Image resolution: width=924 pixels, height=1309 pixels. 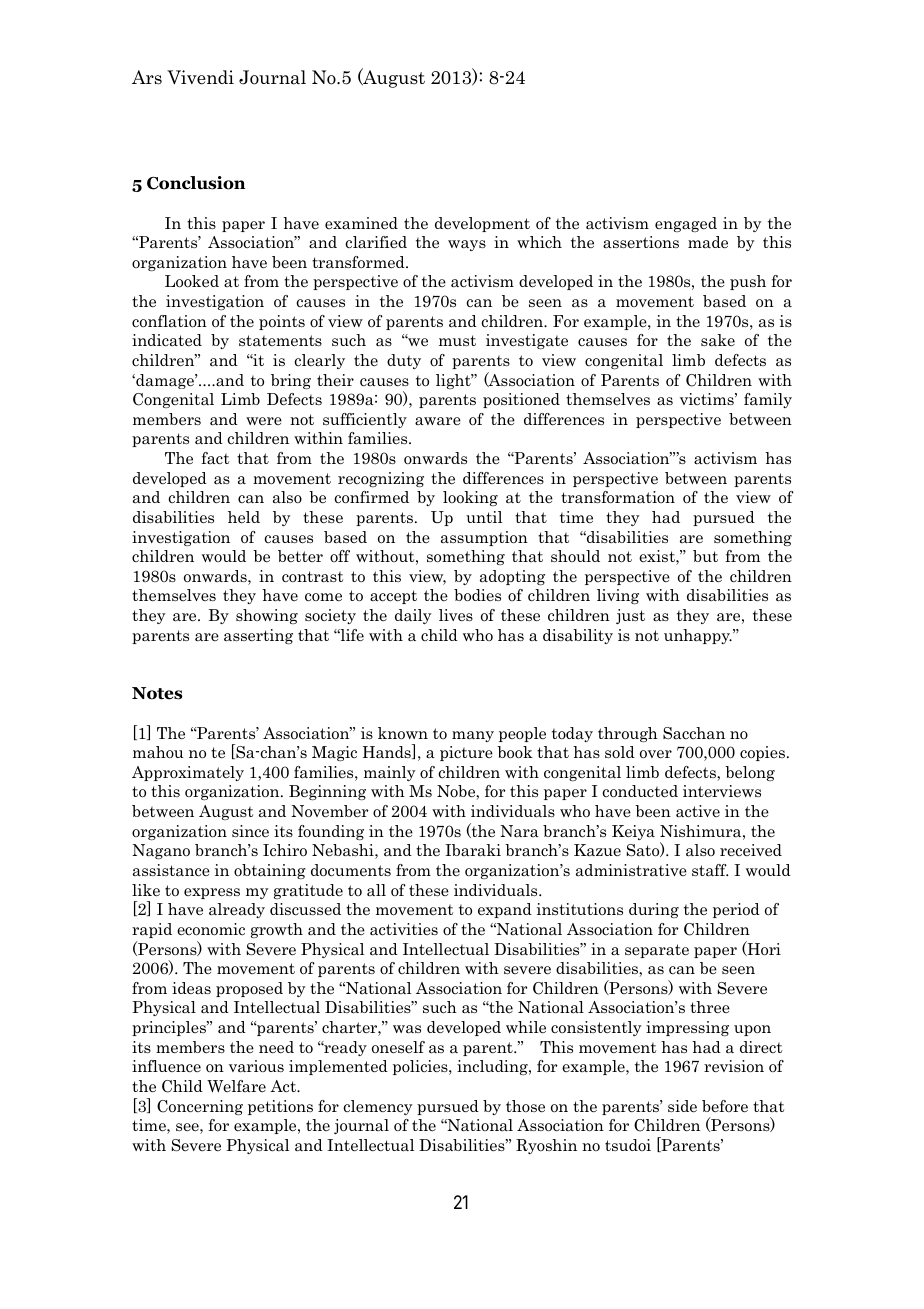 What do you see at coordinates (686, 224) in the image?
I see `engaged` at bounding box center [686, 224].
